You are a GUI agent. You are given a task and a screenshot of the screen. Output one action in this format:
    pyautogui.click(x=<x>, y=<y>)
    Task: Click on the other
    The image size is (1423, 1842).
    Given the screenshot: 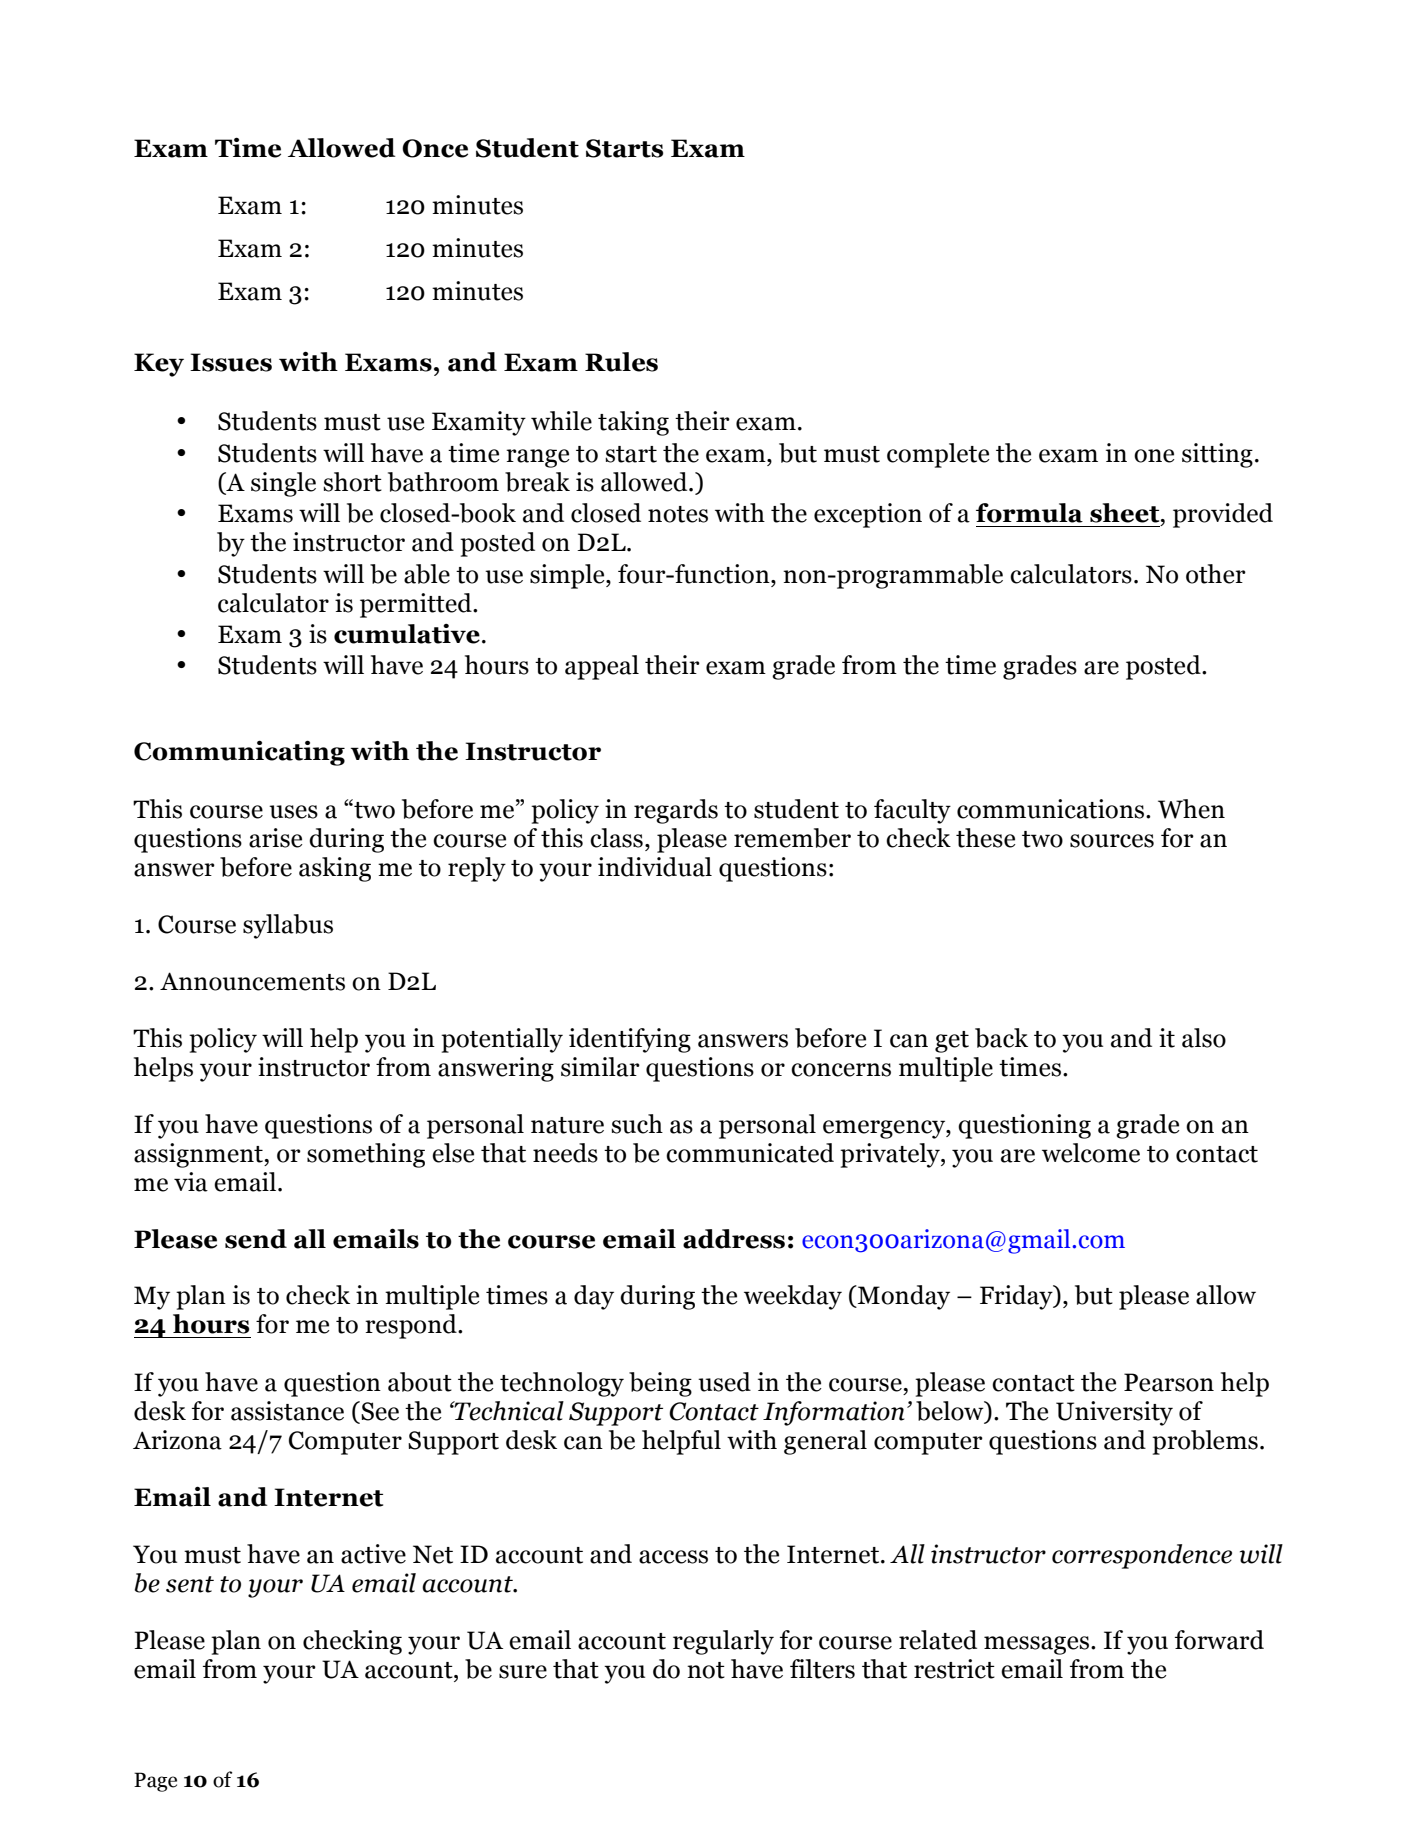 What is the action you would take?
    pyautogui.click(x=1216, y=574)
